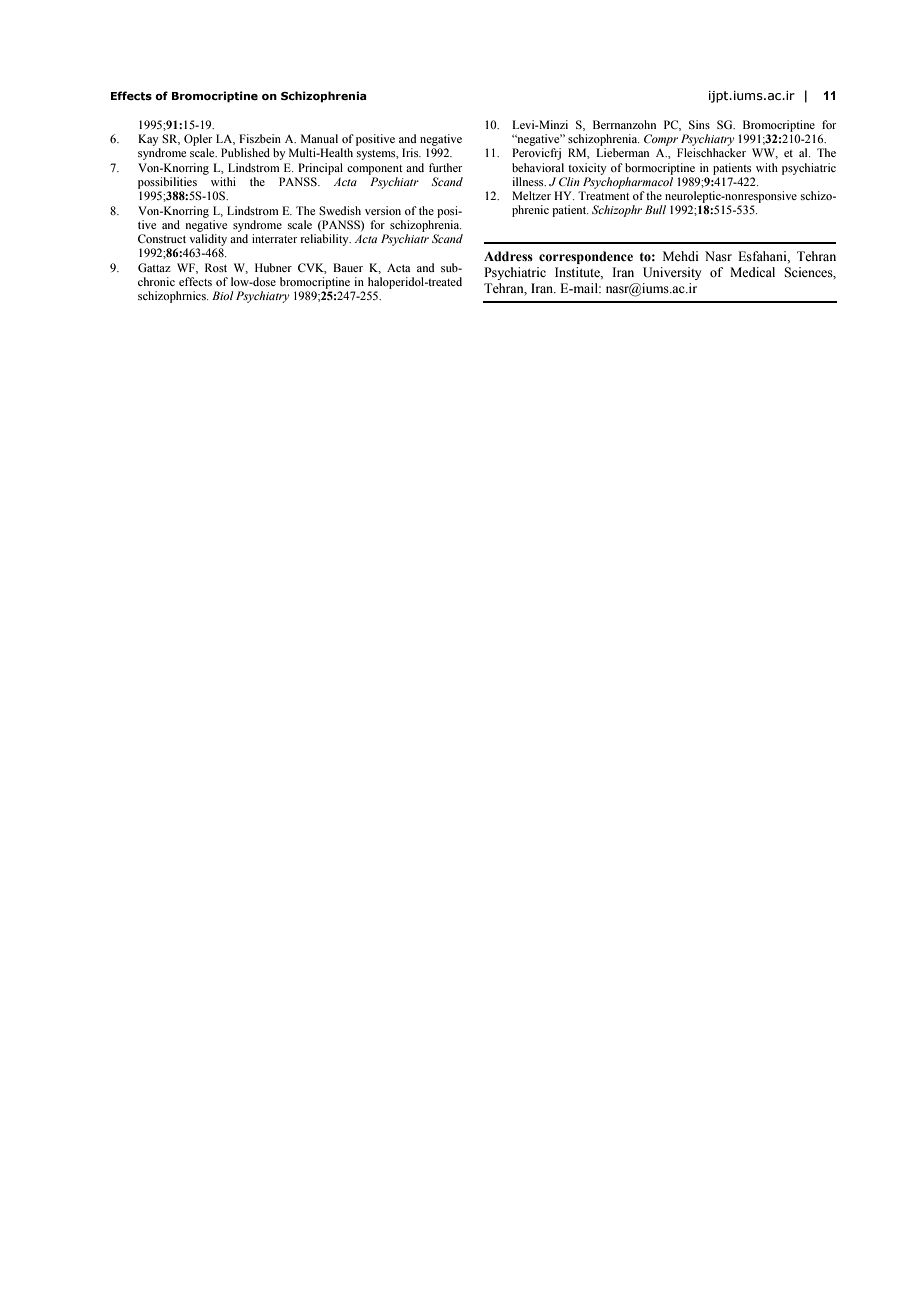  What do you see at coordinates (148, 140) in the document?
I see `Kay` at bounding box center [148, 140].
